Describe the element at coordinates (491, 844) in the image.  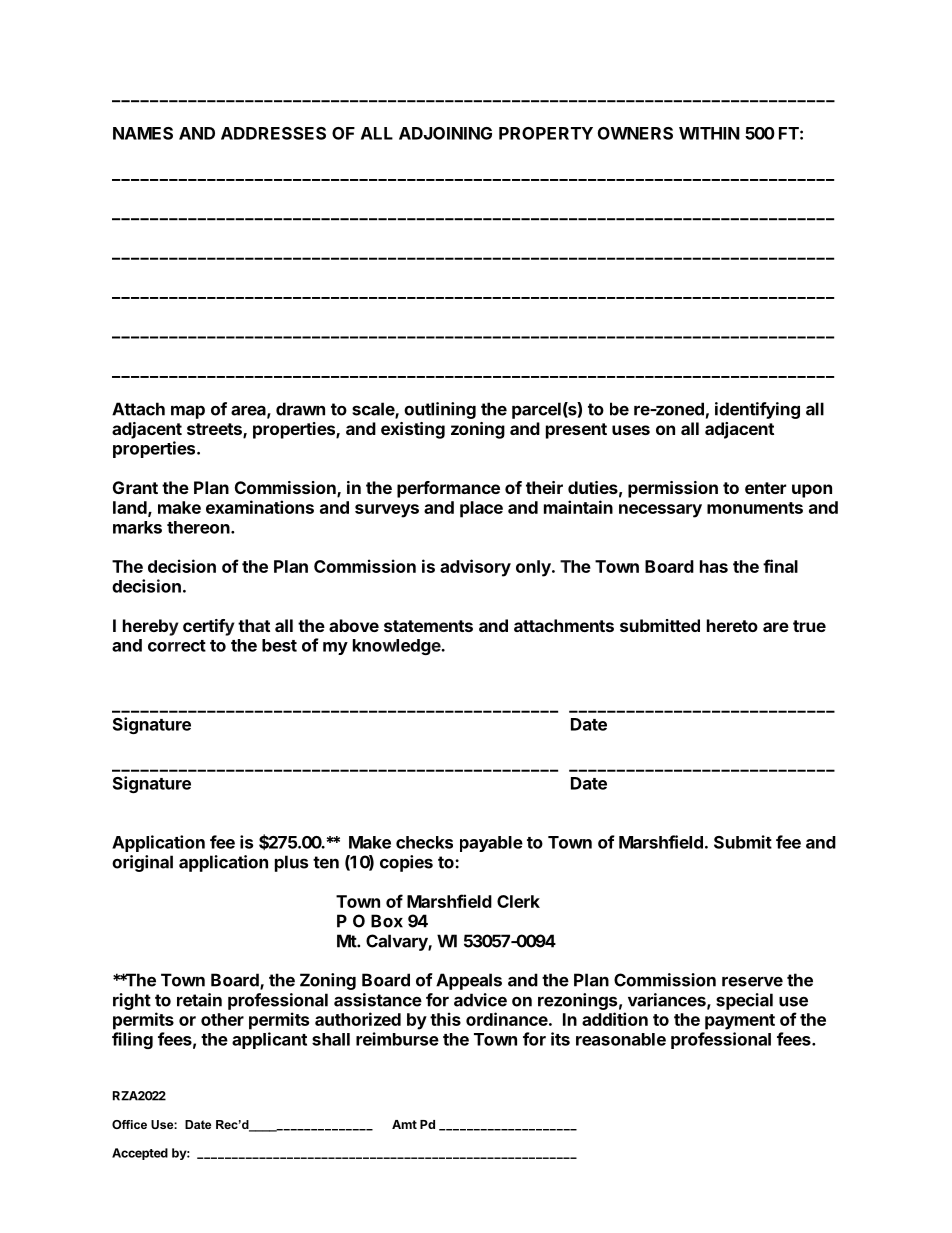
I see `payable` at that location.
